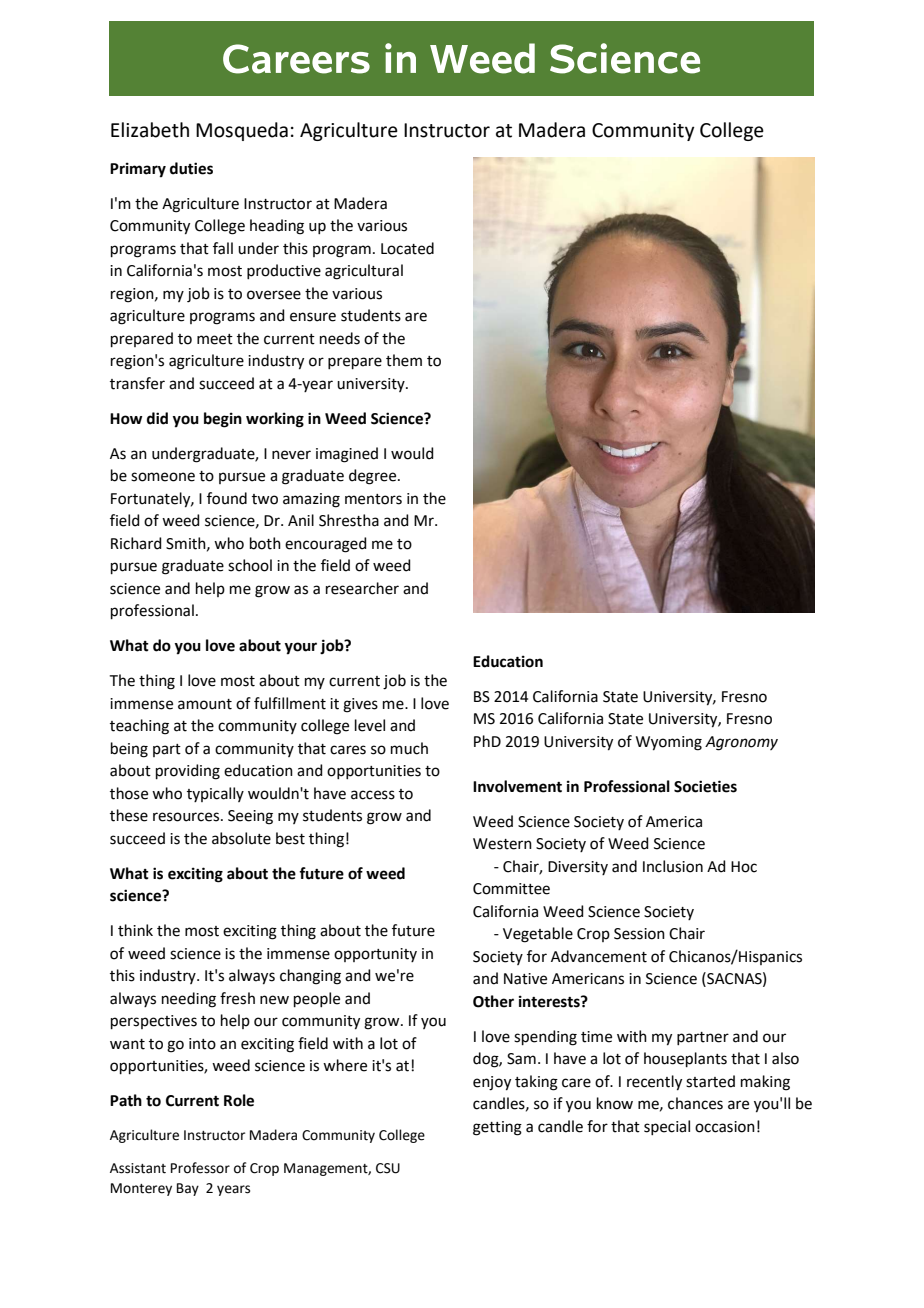  What do you see at coordinates (200, 1168) in the screenshot?
I see `Professor` at bounding box center [200, 1168].
